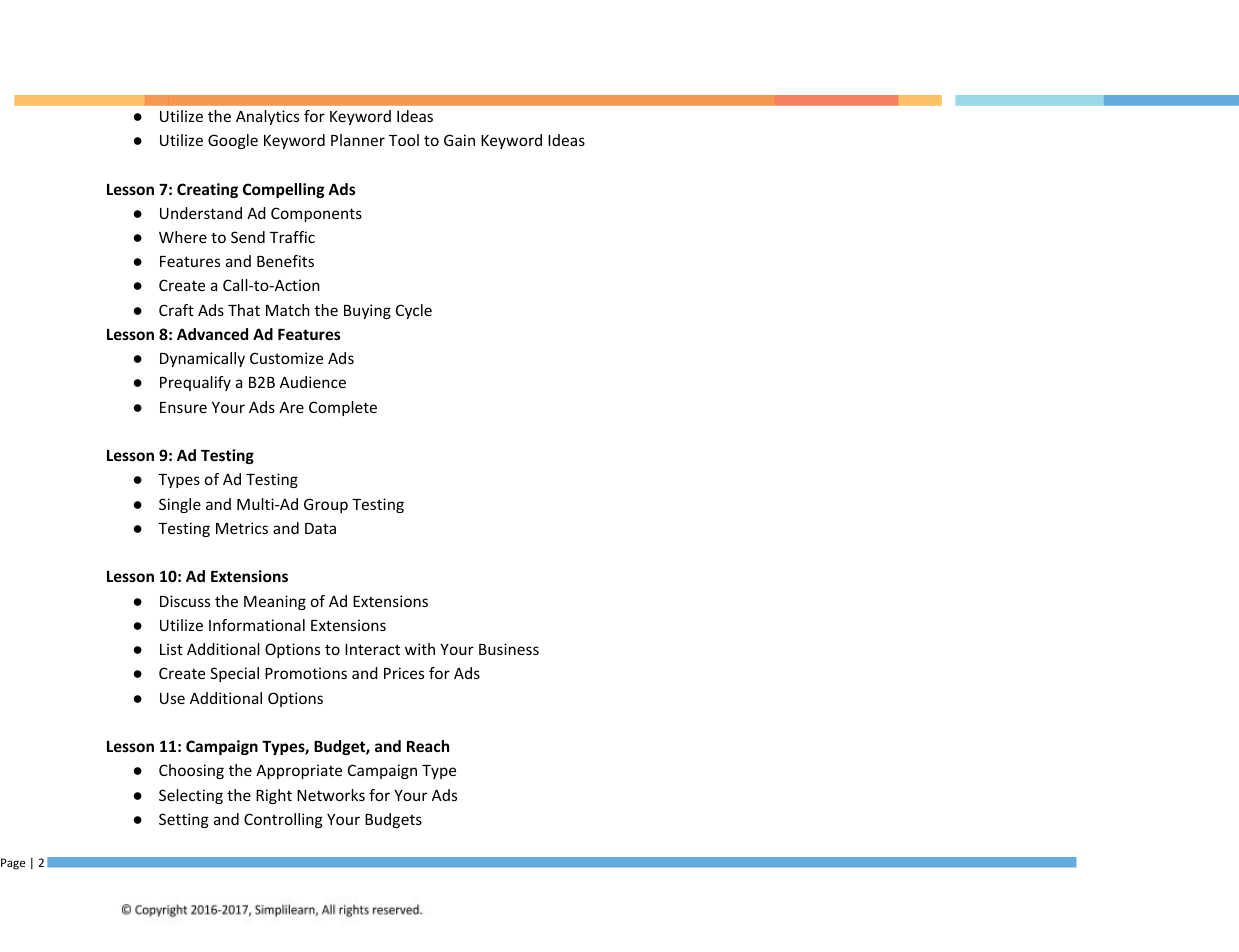 The width and height of the image is (1239, 952). What do you see at coordinates (414, 311) in the image?
I see `Cycle` at bounding box center [414, 311].
